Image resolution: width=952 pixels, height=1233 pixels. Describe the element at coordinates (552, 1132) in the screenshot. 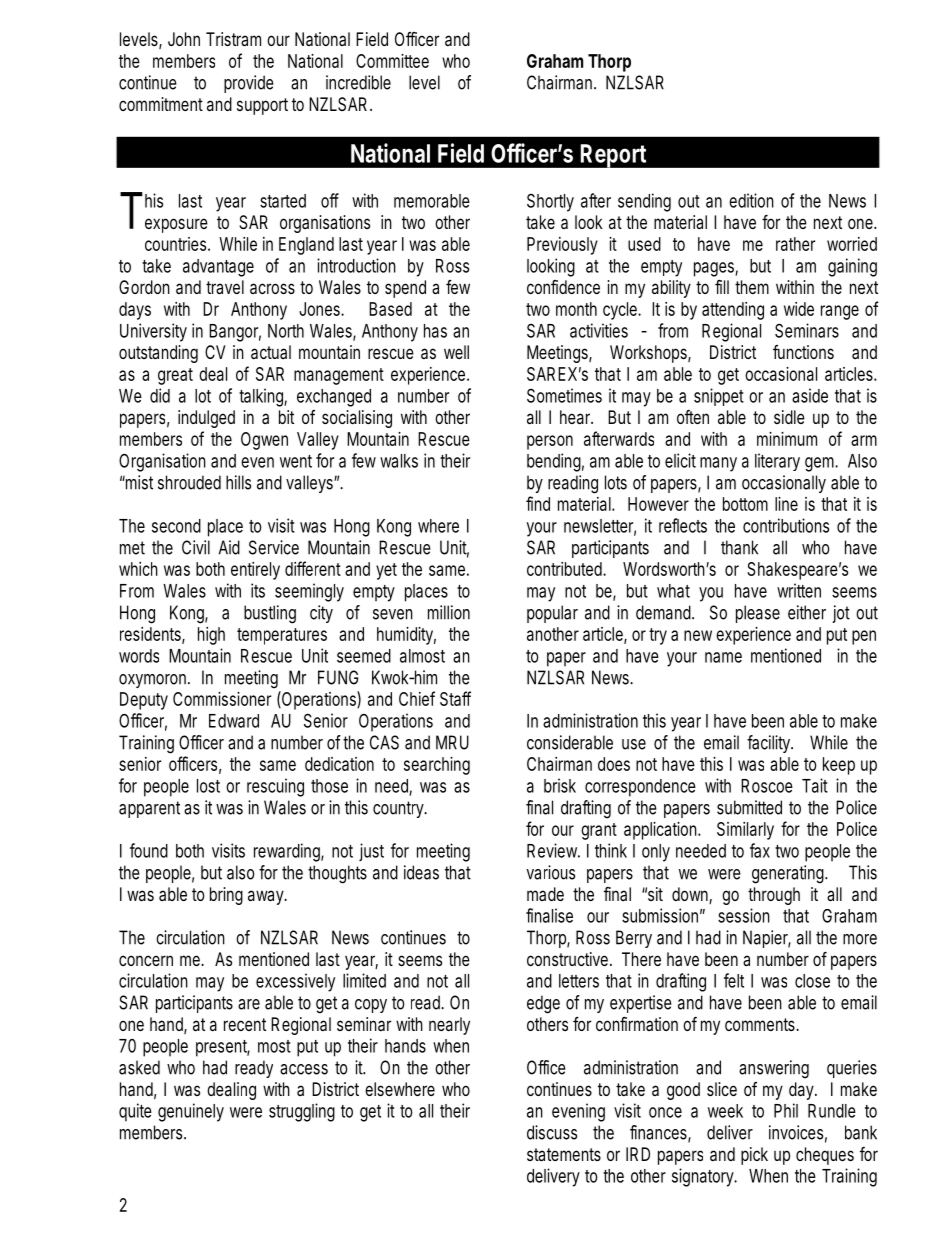

I see `discuss` at that location.
